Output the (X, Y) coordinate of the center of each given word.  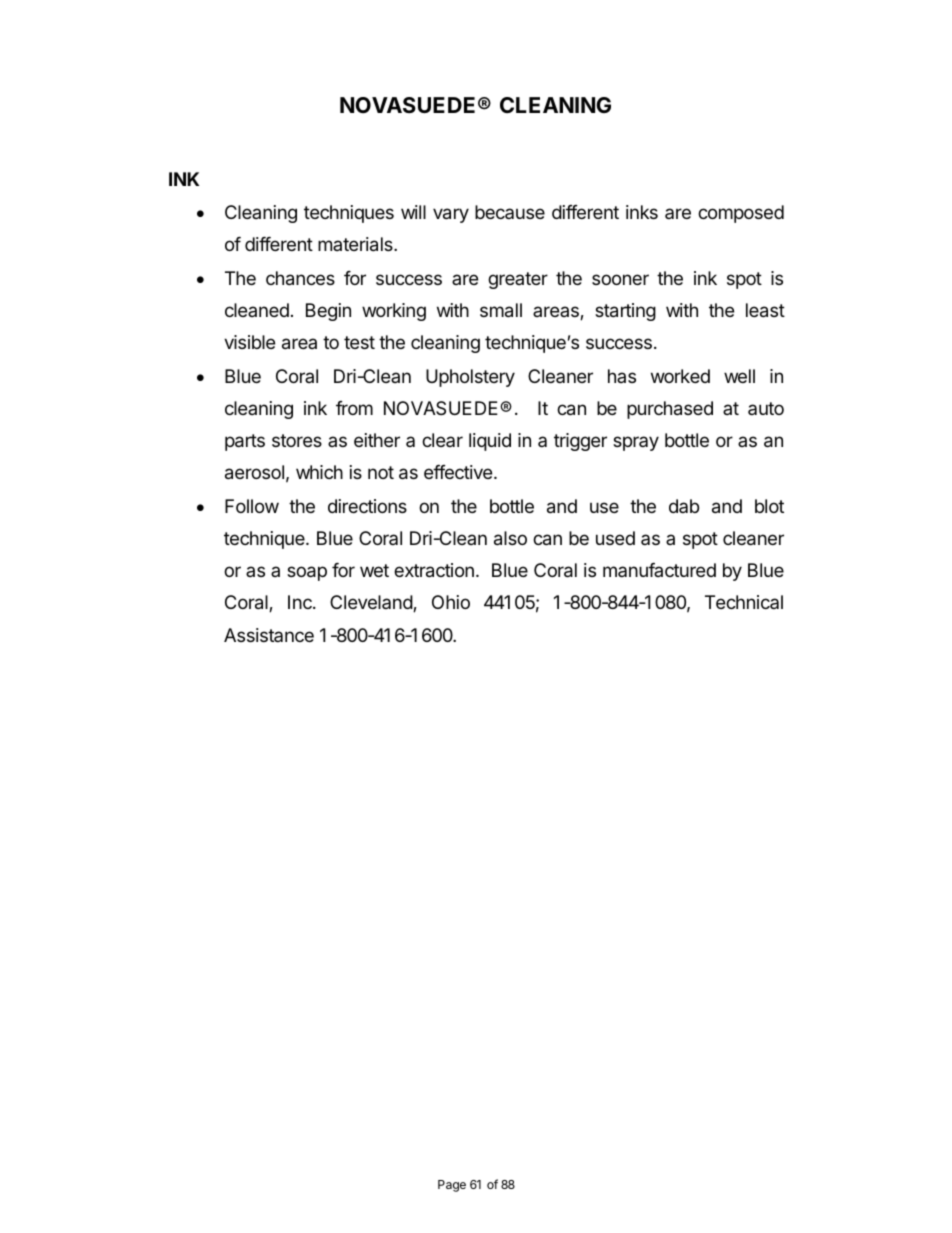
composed (741, 214)
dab (684, 506)
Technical (744, 602)
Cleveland (372, 603)
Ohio (451, 602)
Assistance (269, 635)
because (510, 212)
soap (307, 573)
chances (300, 278)
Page (452, 1186)
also (510, 538)
